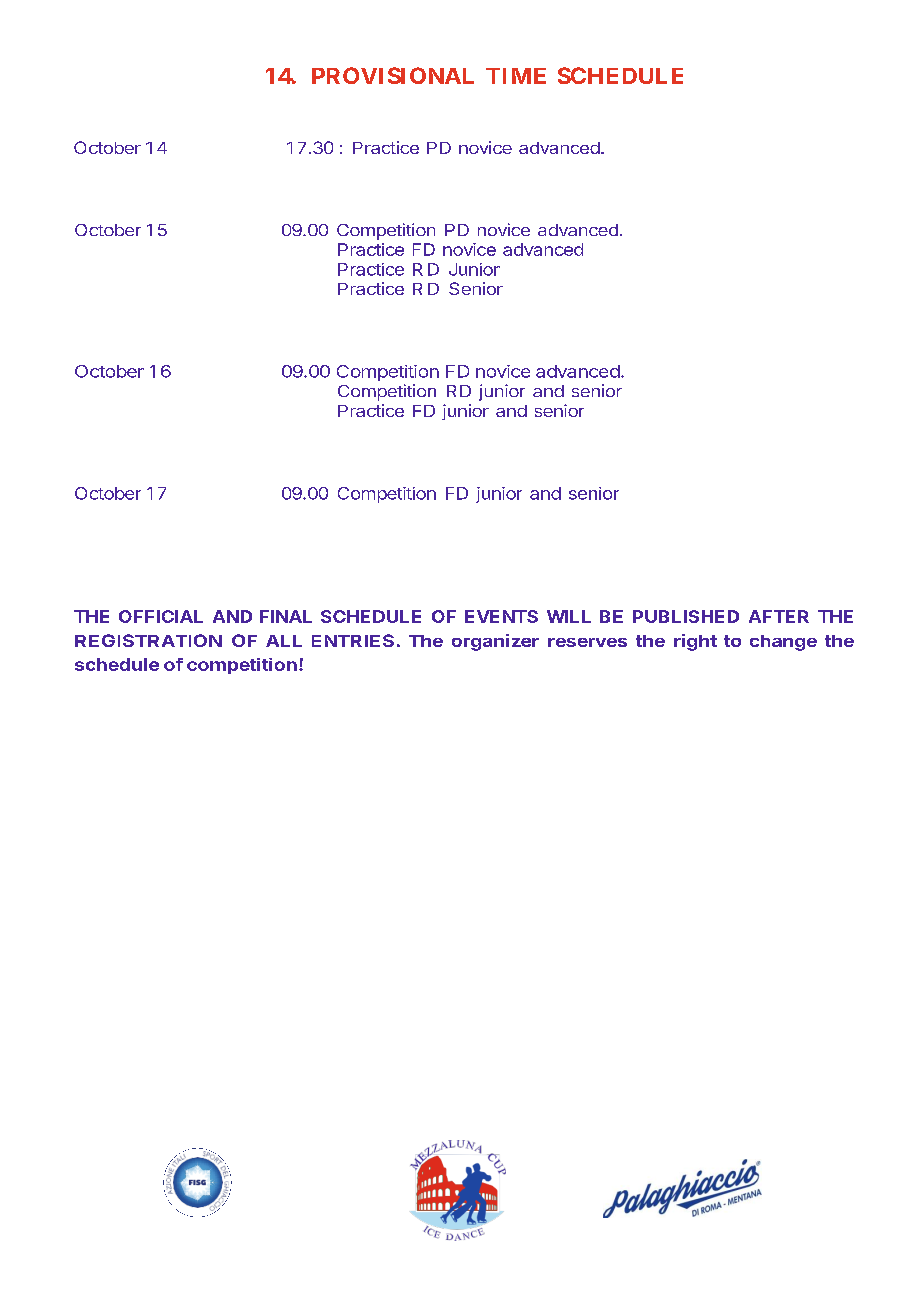  What do you see at coordinates (516, 76) in the document?
I see `TIME` at bounding box center [516, 76].
